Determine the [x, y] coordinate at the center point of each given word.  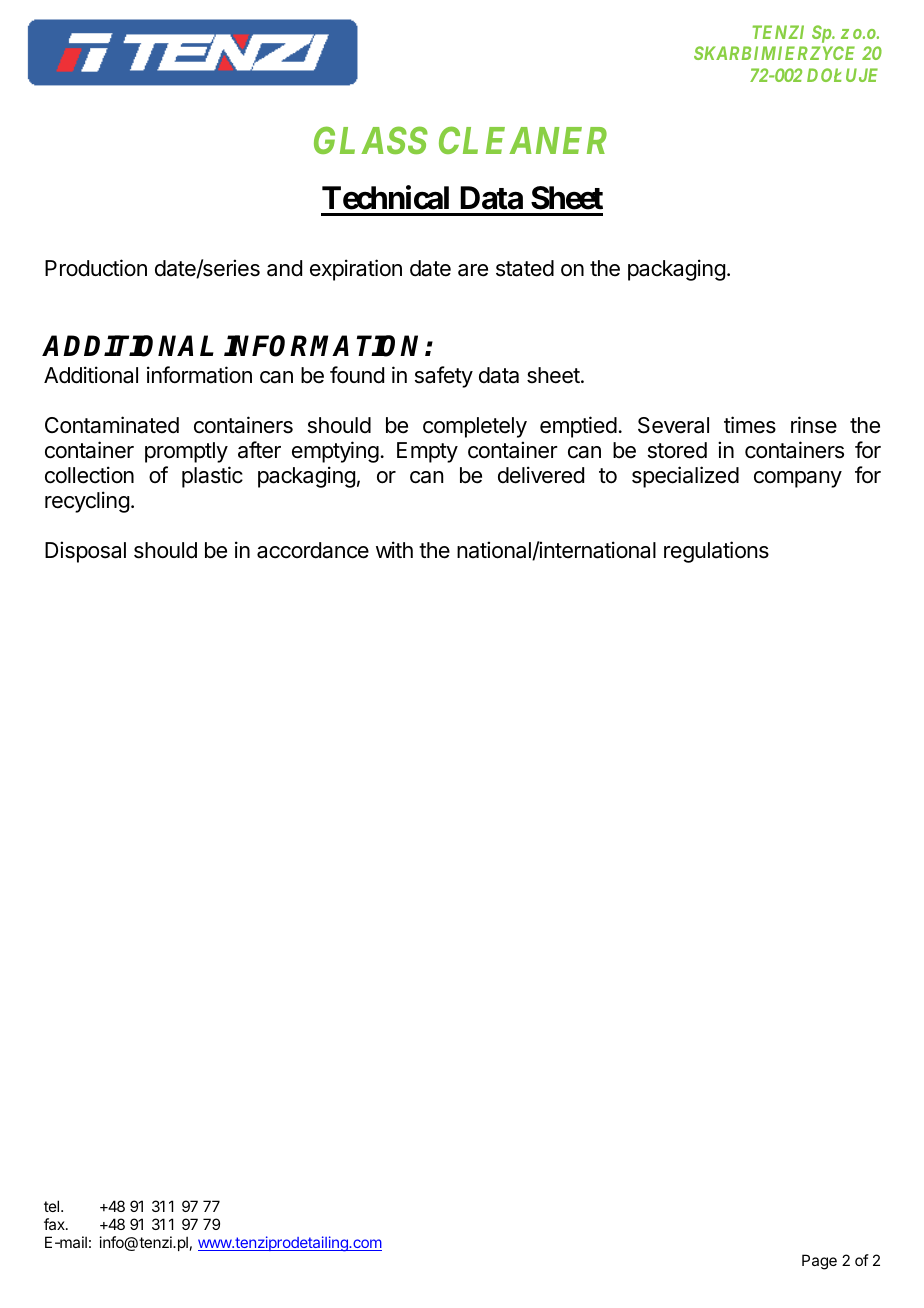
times [750, 425]
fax [55, 1224]
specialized [685, 477]
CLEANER [523, 140]
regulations [716, 552]
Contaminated [112, 425]
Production [96, 268]
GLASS [371, 140]
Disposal [85, 552]
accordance [313, 550]
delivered [541, 475]
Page [819, 1262]
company [798, 479]
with [394, 549]
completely [475, 427]
